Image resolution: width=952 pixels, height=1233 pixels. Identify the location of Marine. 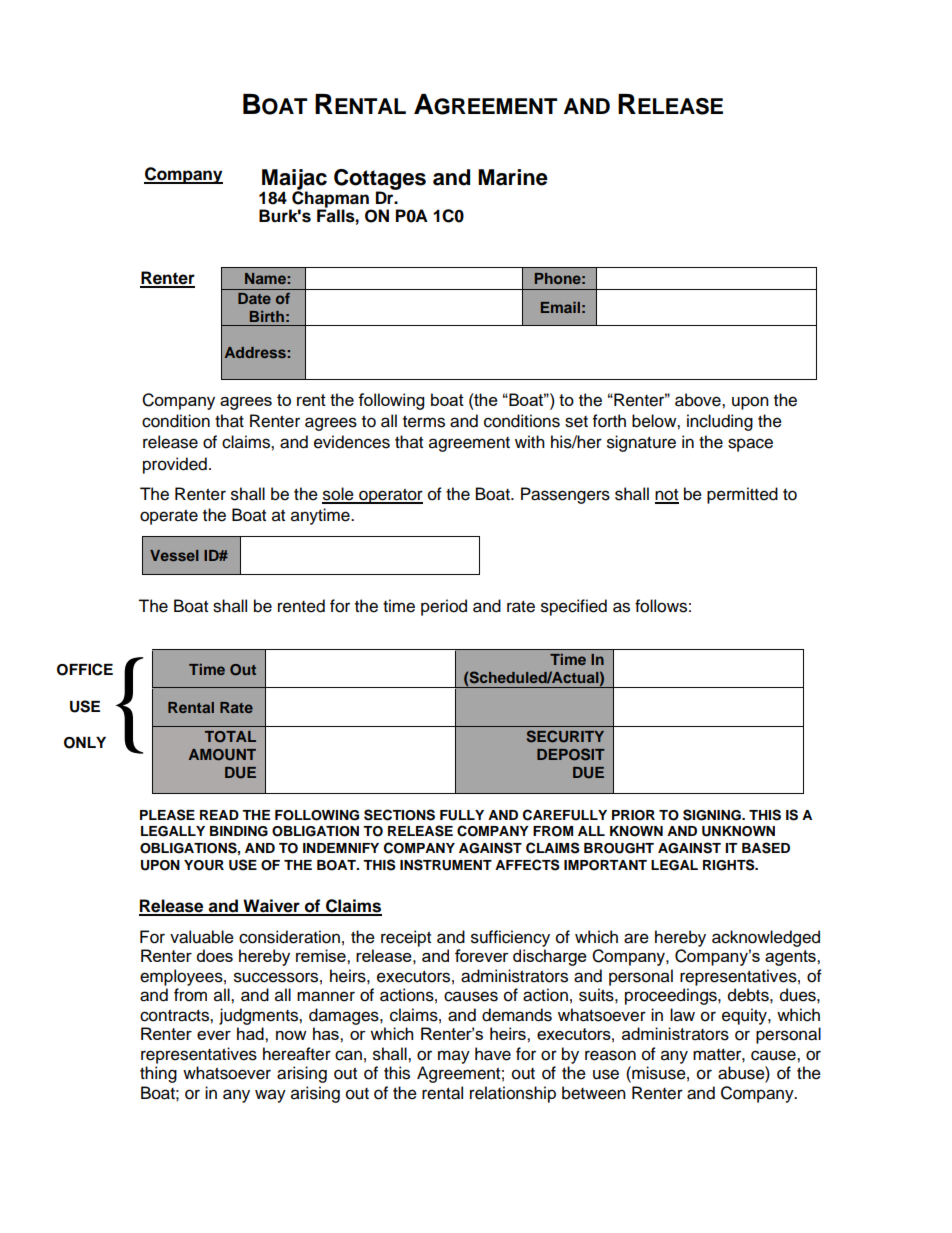
(513, 177).
